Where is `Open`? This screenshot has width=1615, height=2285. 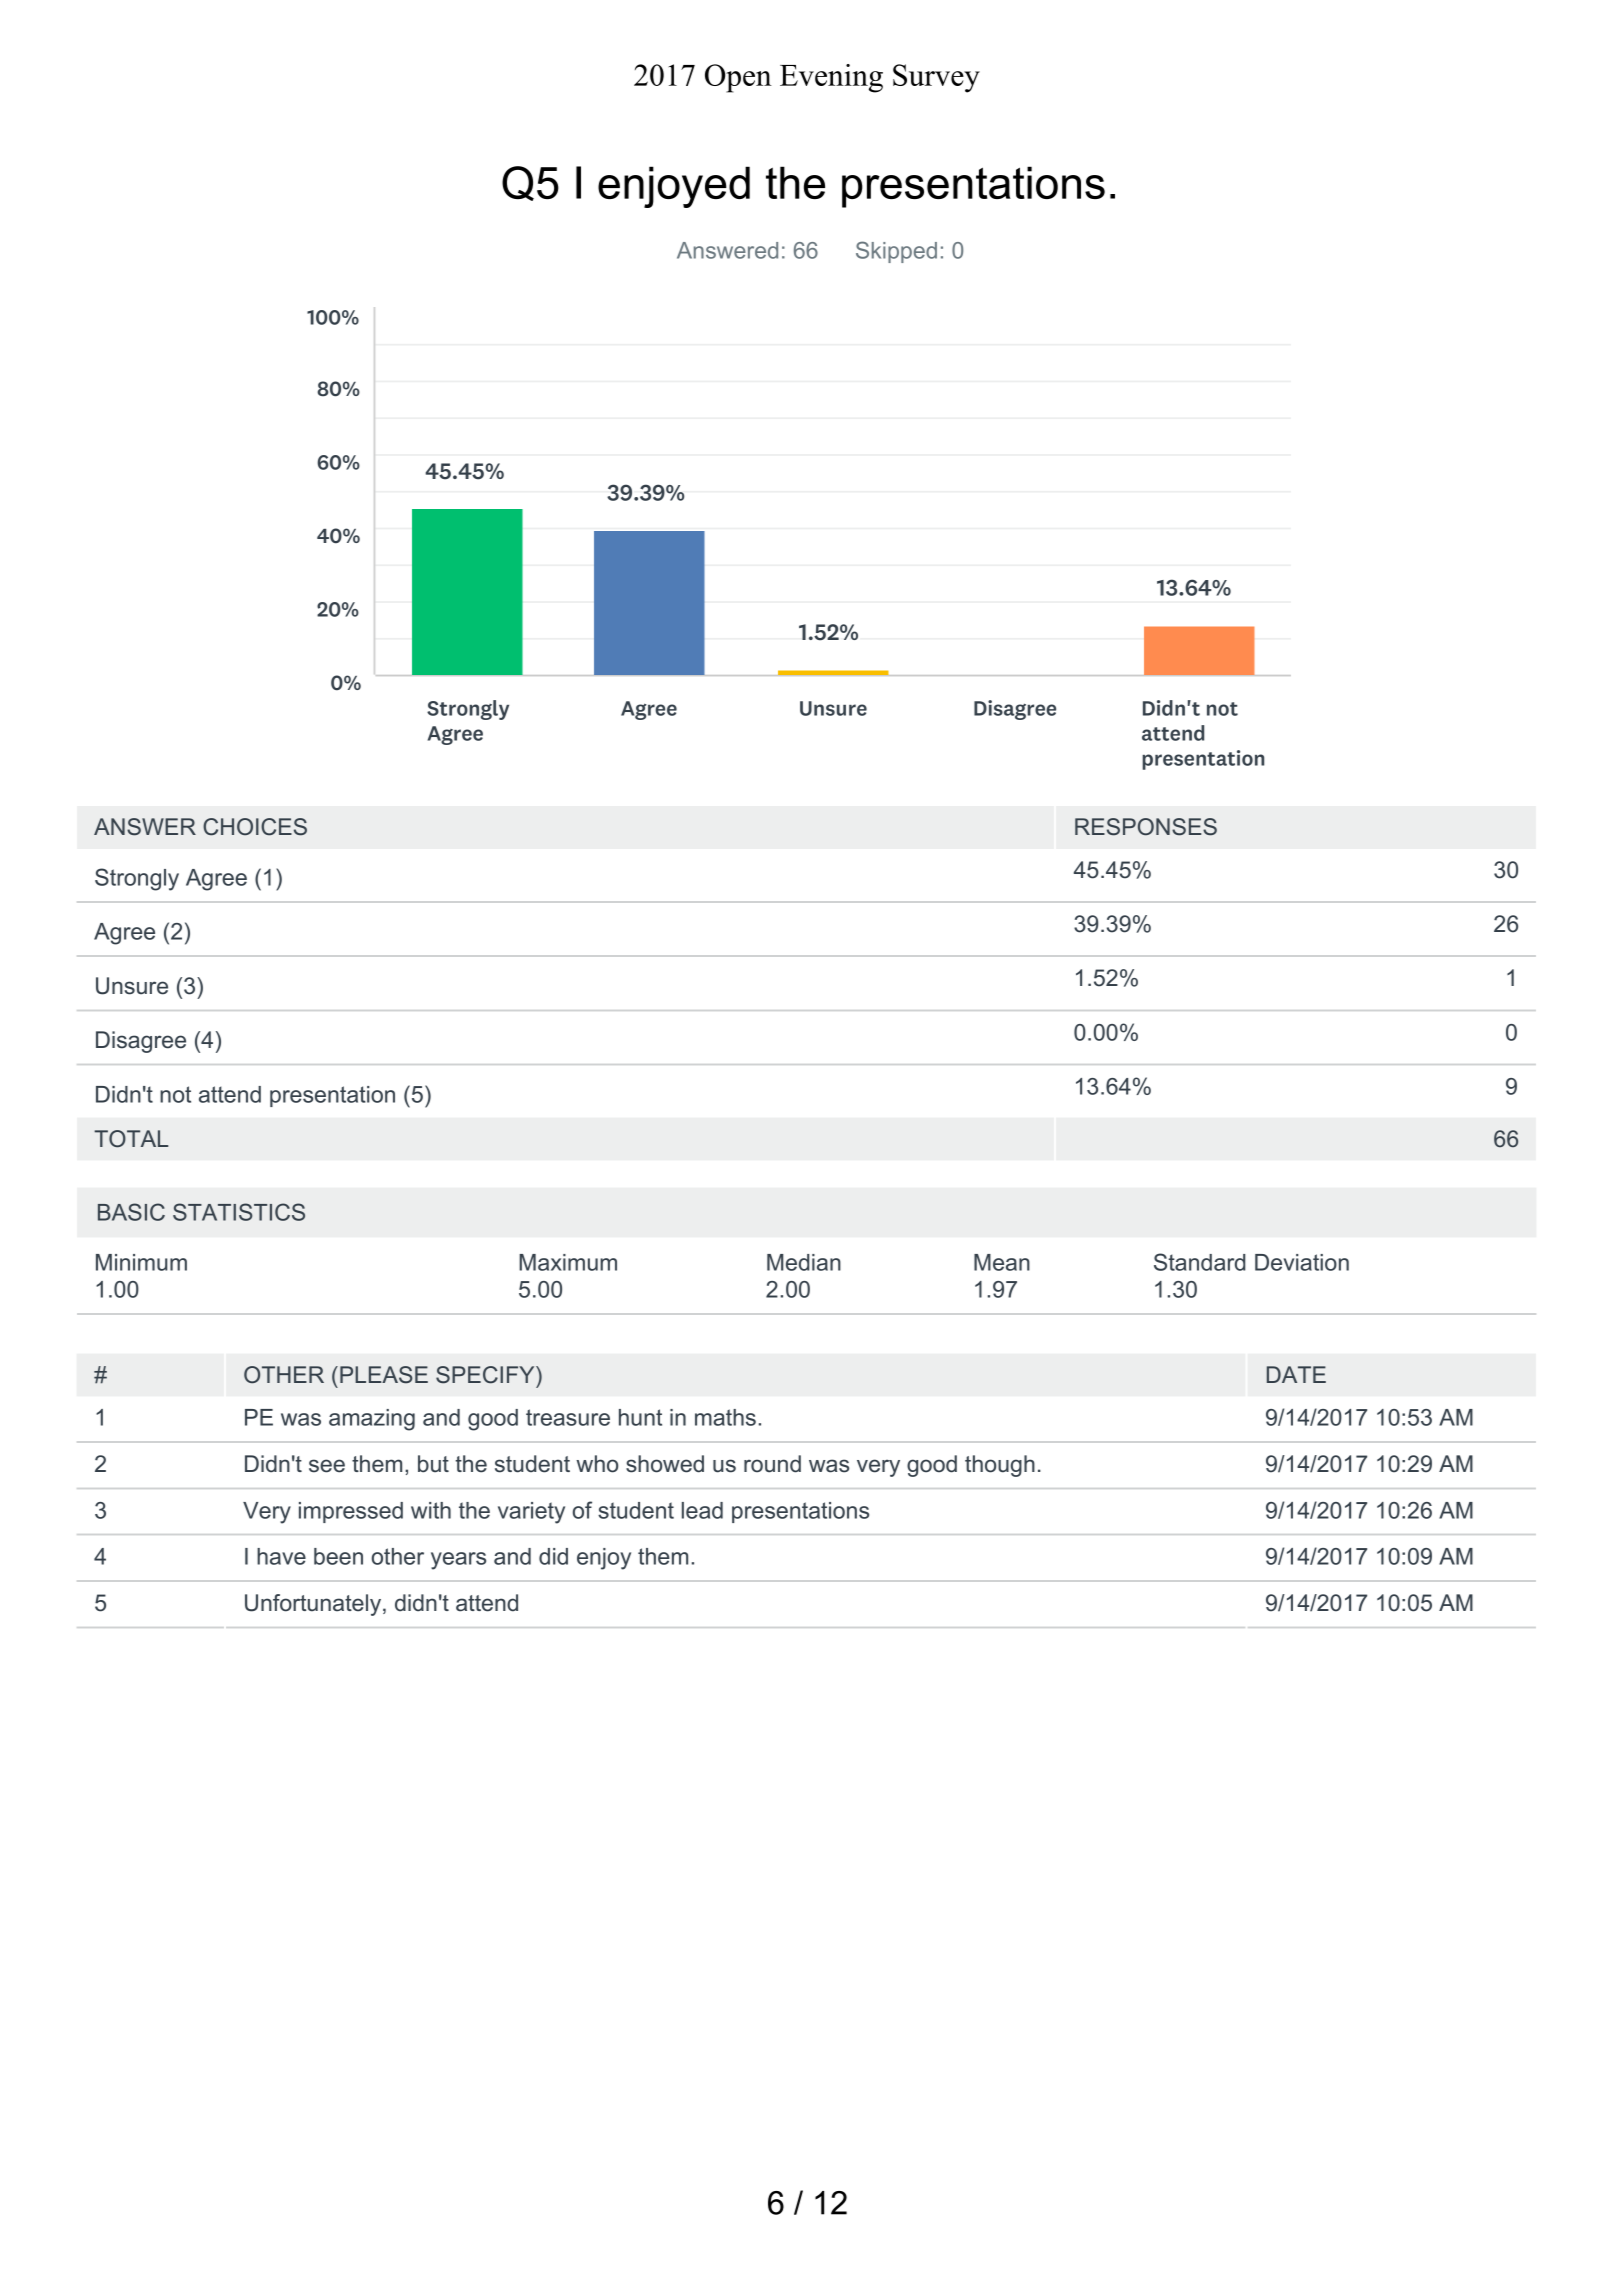 Open is located at coordinates (738, 78).
